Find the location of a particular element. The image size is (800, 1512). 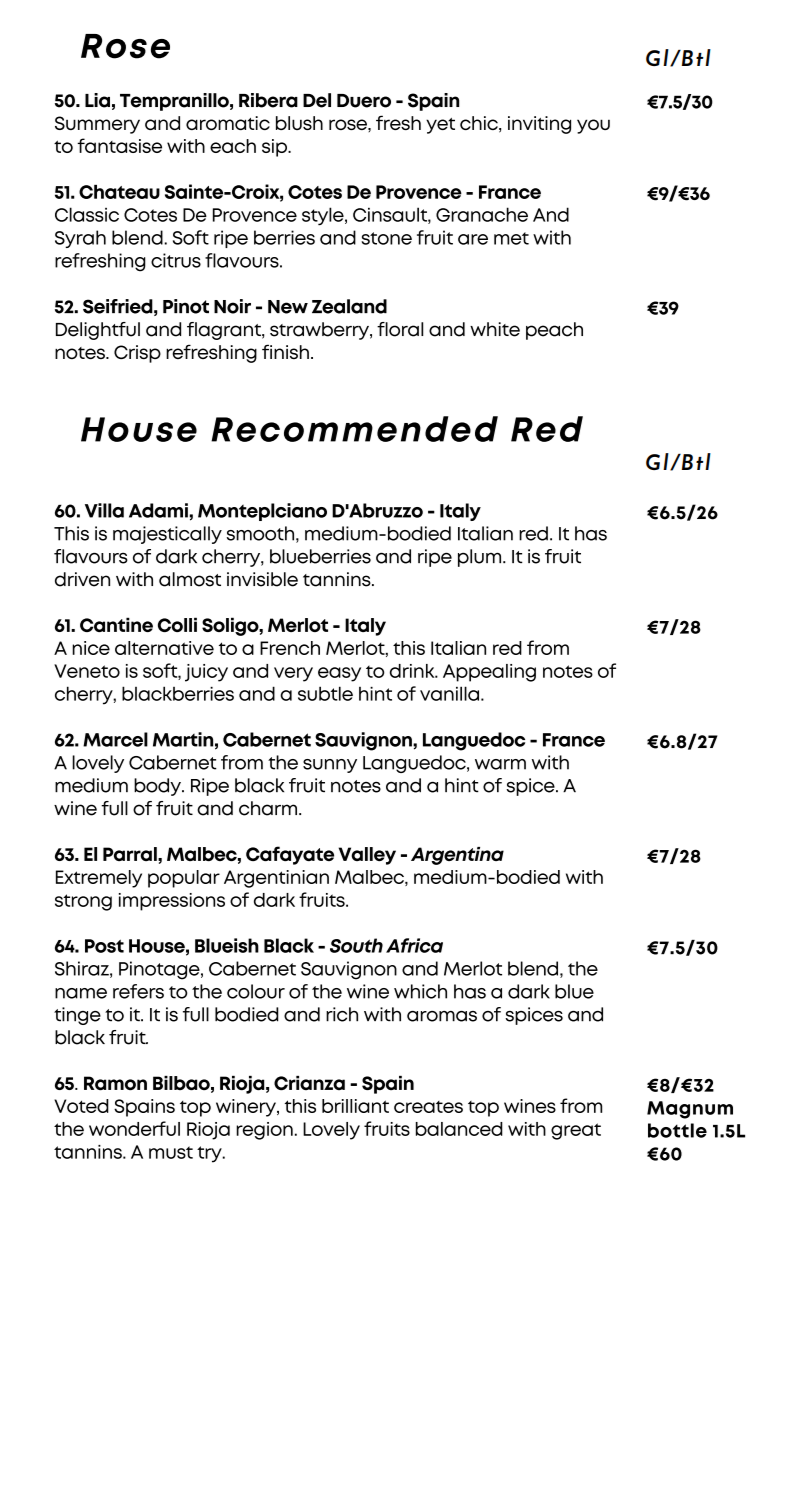

you is located at coordinates (593, 126).
